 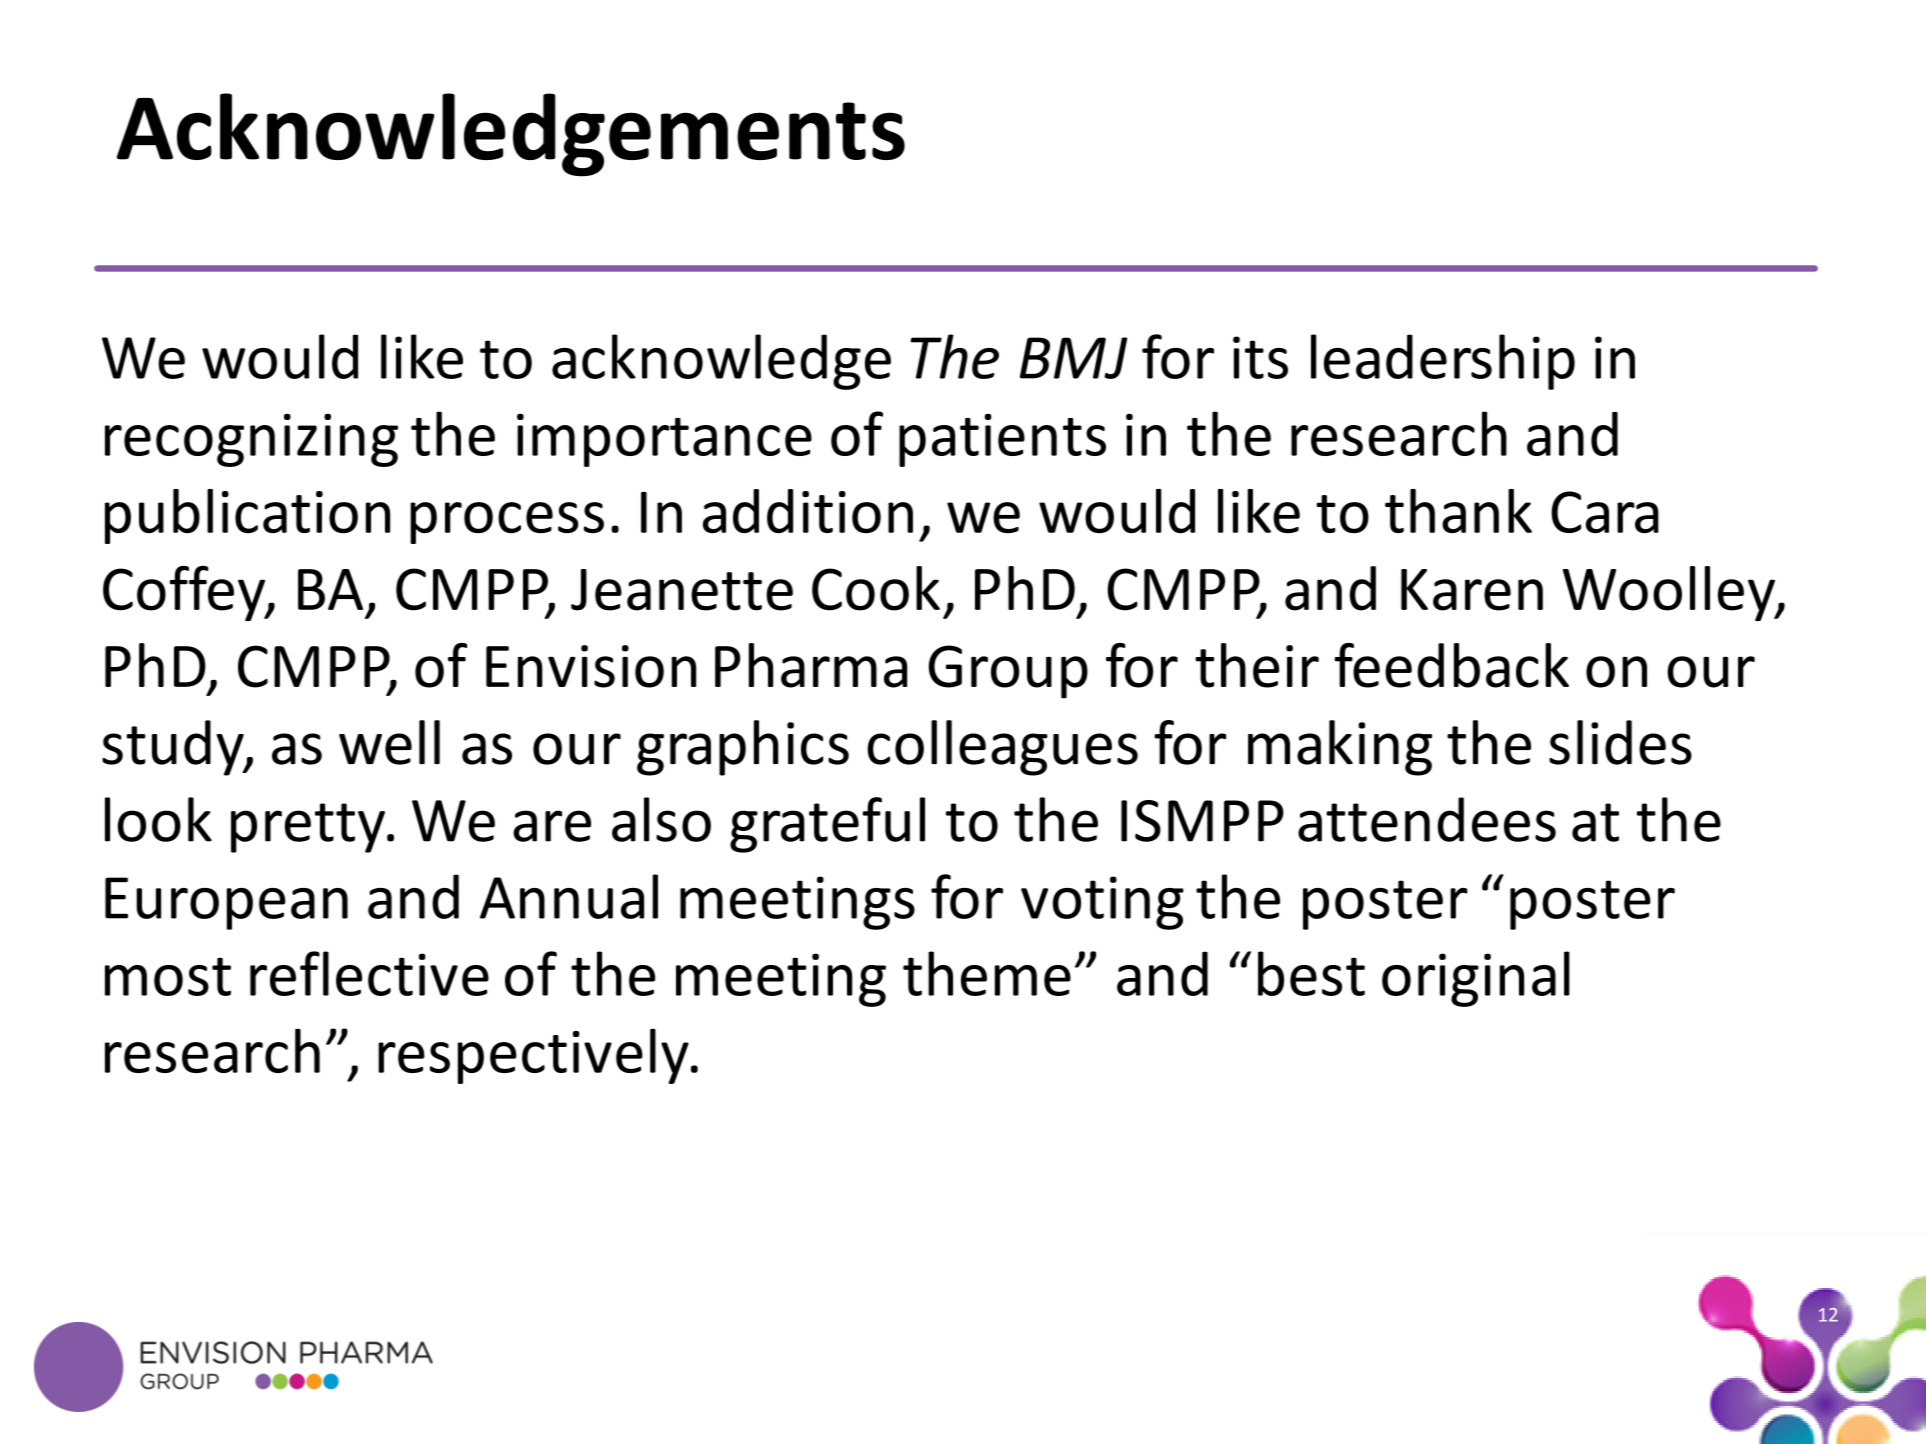 What do you see at coordinates (1476, 979) in the screenshot?
I see `original` at bounding box center [1476, 979].
